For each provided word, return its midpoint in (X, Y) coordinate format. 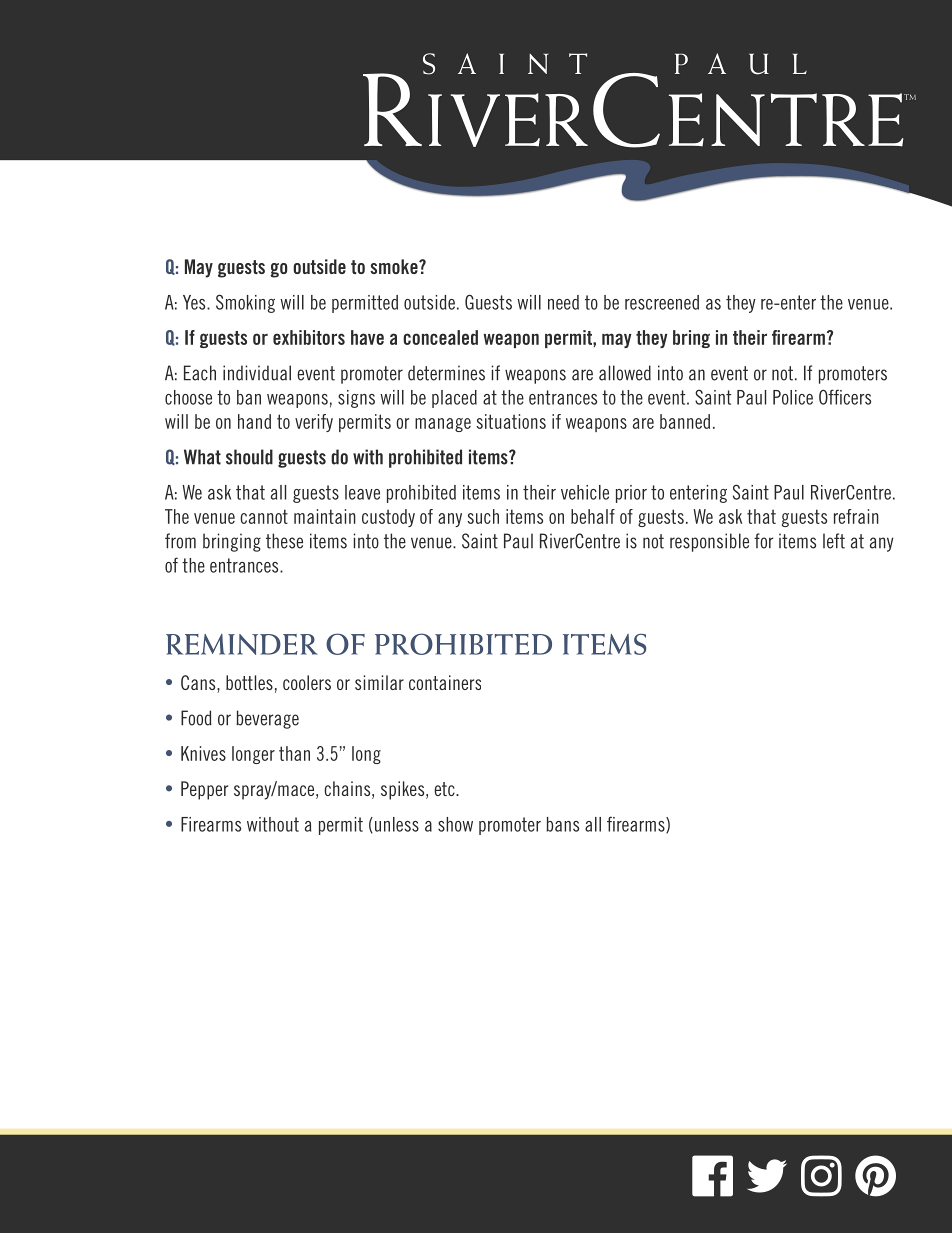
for (764, 541)
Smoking (245, 303)
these (284, 541)
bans (562, 824)
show (455, 824)
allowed (625, 373)
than (294, 753)
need (563, 302)
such (483, 516)
